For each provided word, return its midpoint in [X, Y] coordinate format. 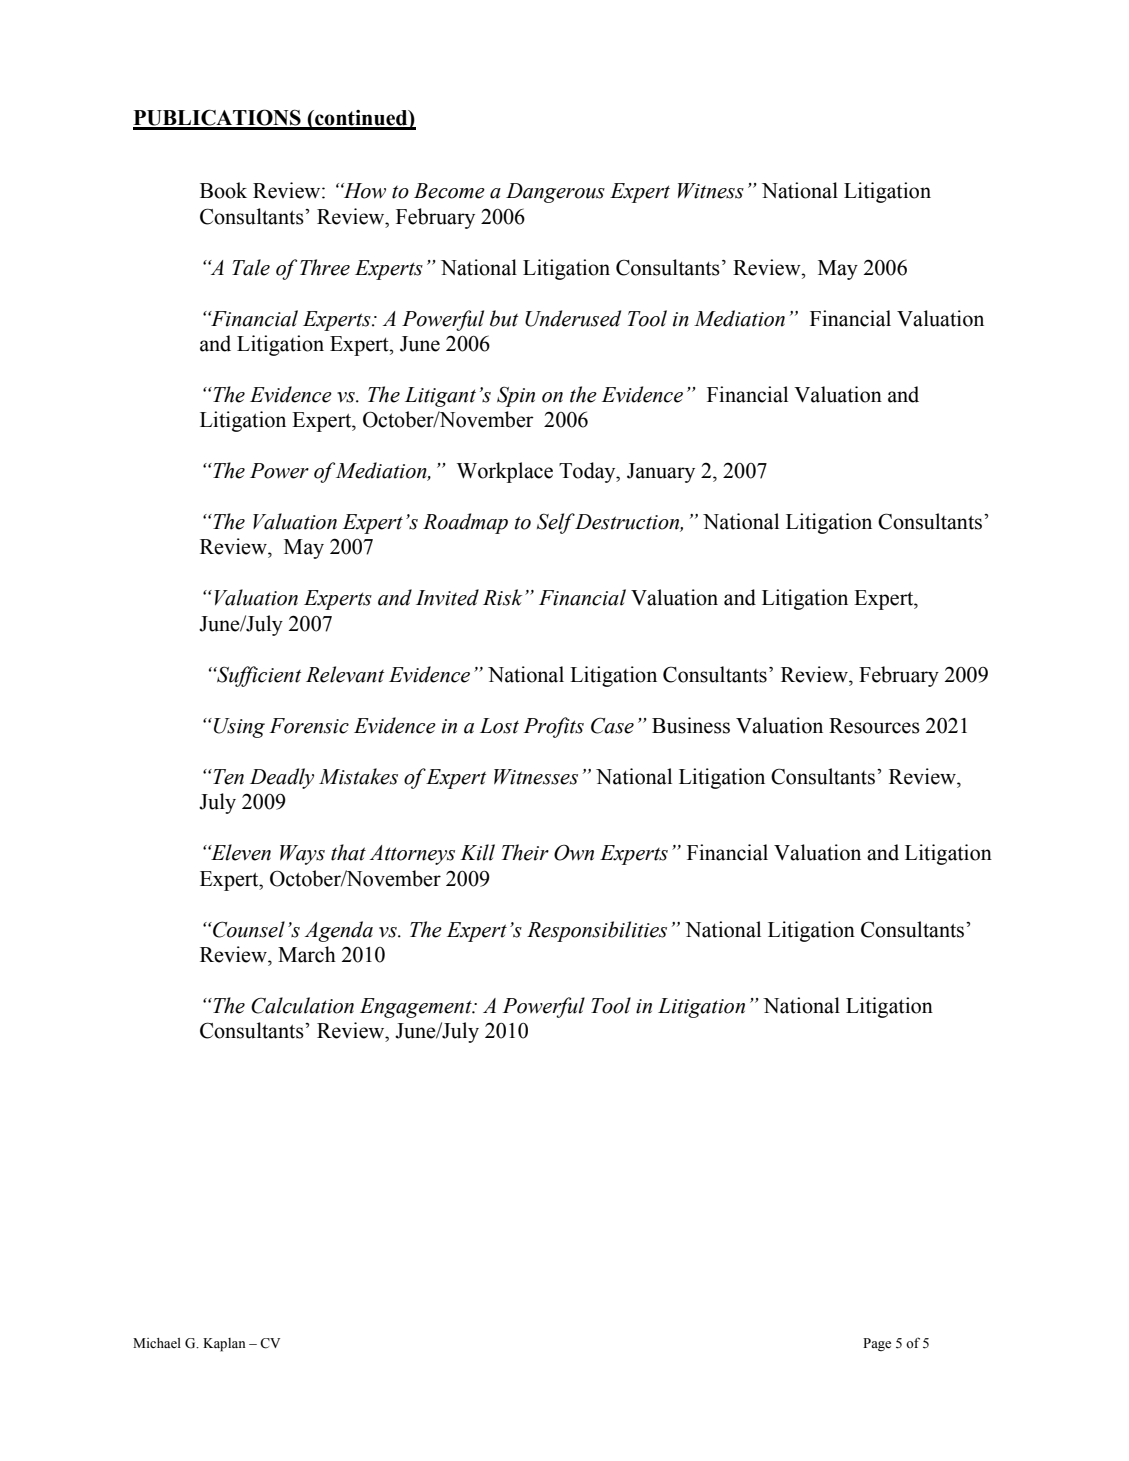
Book [223, 190]
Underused [573, 318]
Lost [499, 726]
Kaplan [224, 1345]
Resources [874, 726]
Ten [227, 777]
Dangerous [555, 193]
